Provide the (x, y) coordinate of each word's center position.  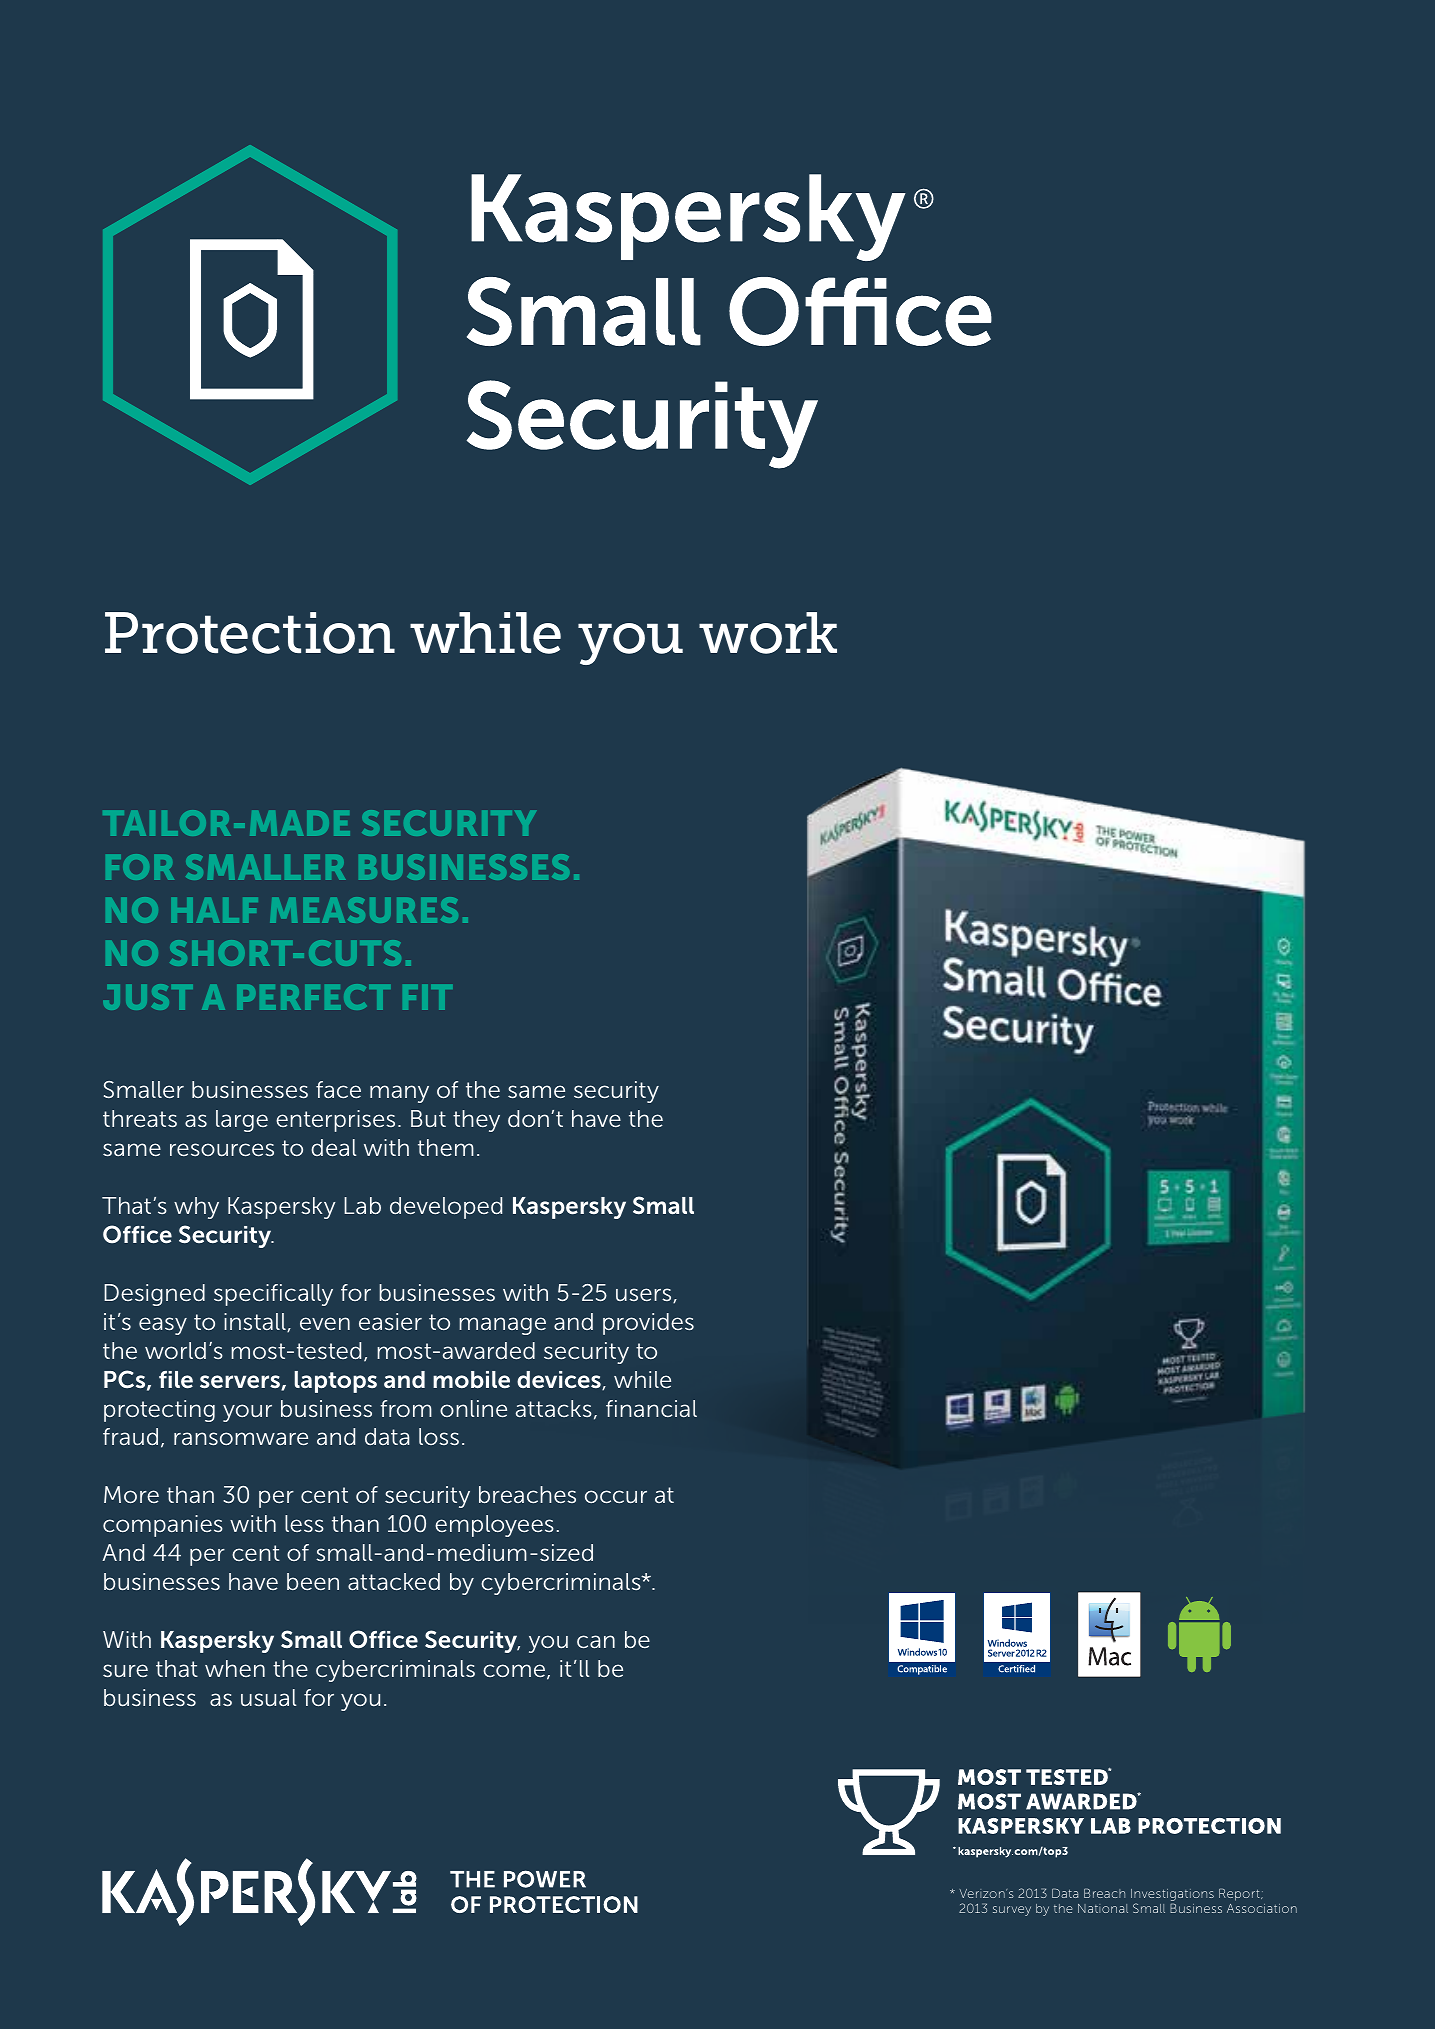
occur (616, 1496)
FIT (427, 997)
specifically (273, 1295)
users (645, 1295)
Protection (250, 633)
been (313, 1581)
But (428, 1118)
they (476, 1121)
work (768, 633)
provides (648, 1324)
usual (269, 1697)
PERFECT (313, 997)
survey (1012, 1911)
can (596, 1641)
